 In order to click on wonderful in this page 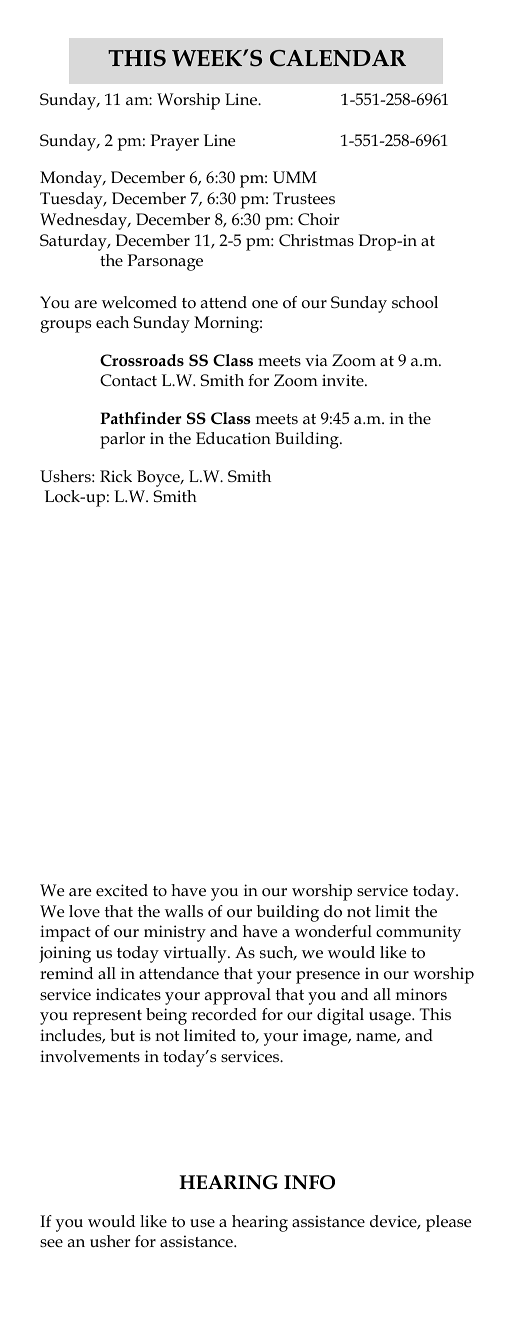, I will do `click(333, 931)`.
